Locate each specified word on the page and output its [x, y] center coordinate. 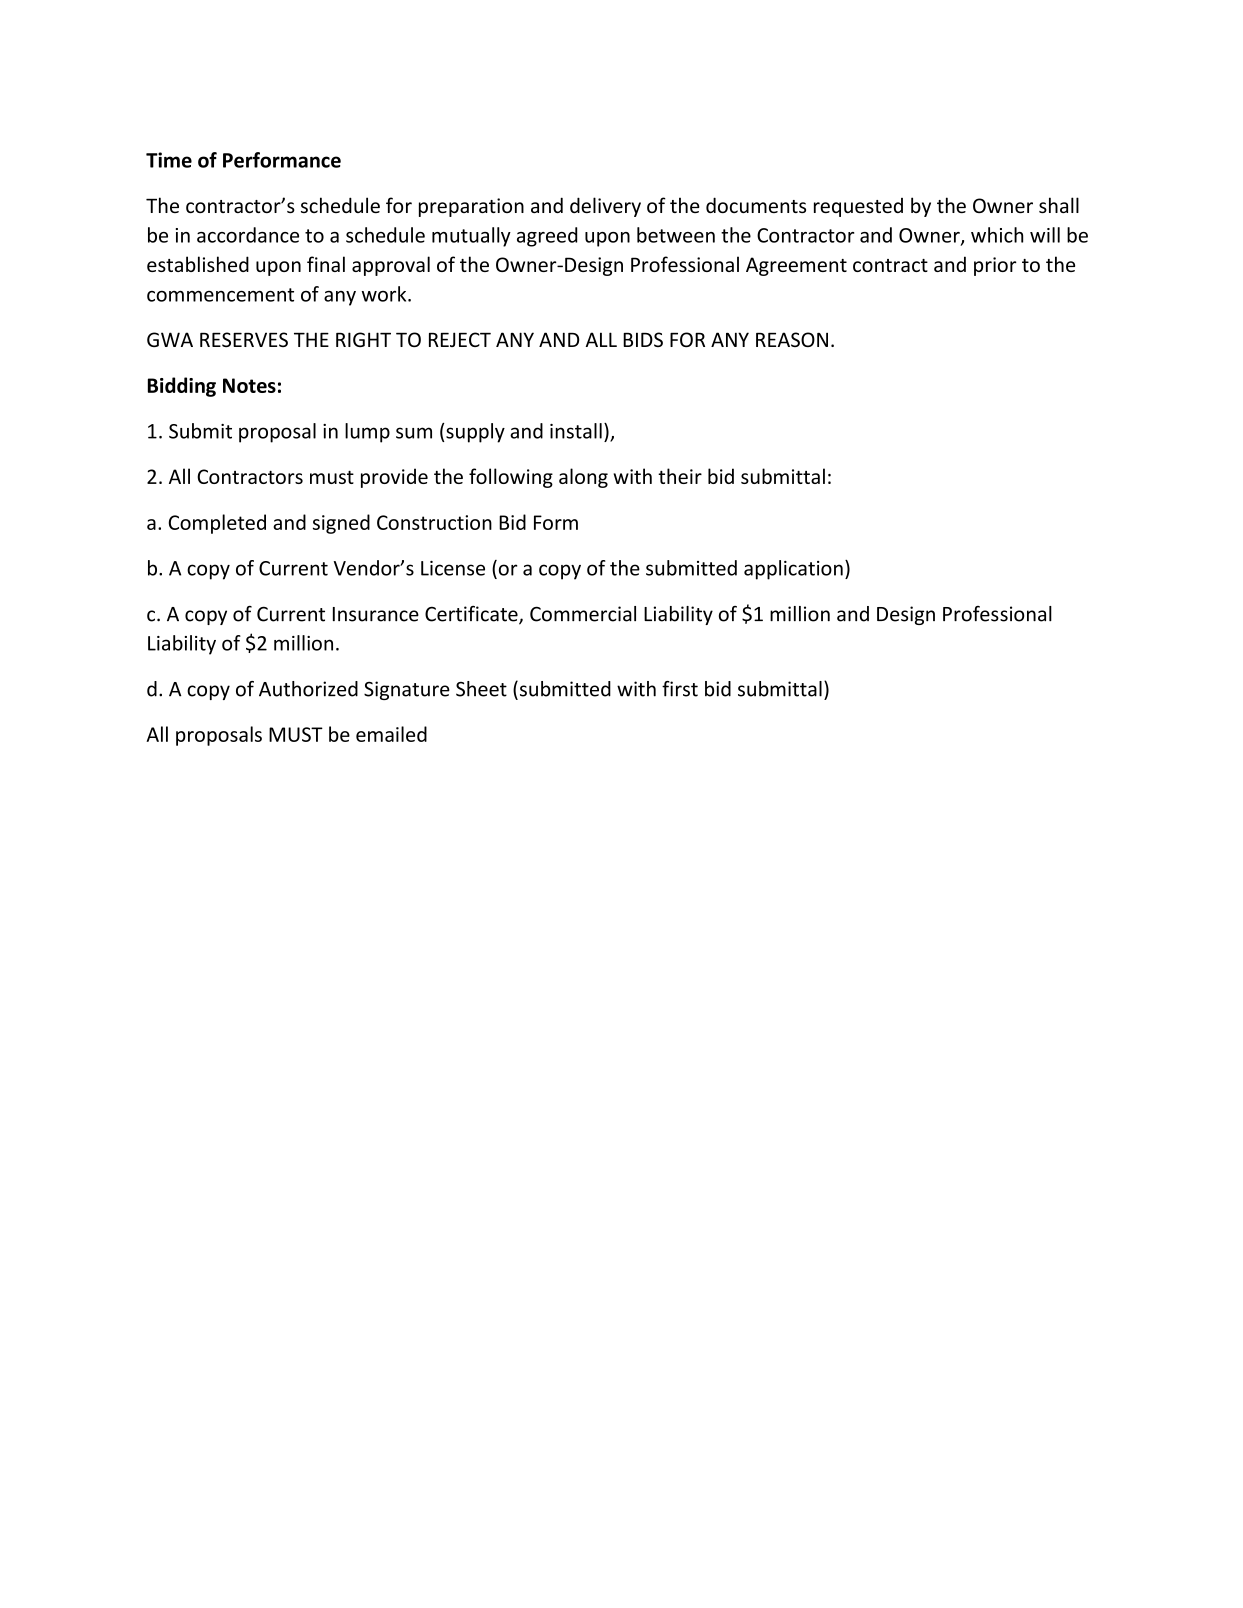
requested [858, 207]
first [680, 689]
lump [367, 433]
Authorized [308, 689]
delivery [605, 207]
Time [169, 160]
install [576, 431]
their [680, 476]
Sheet [481, 689]
